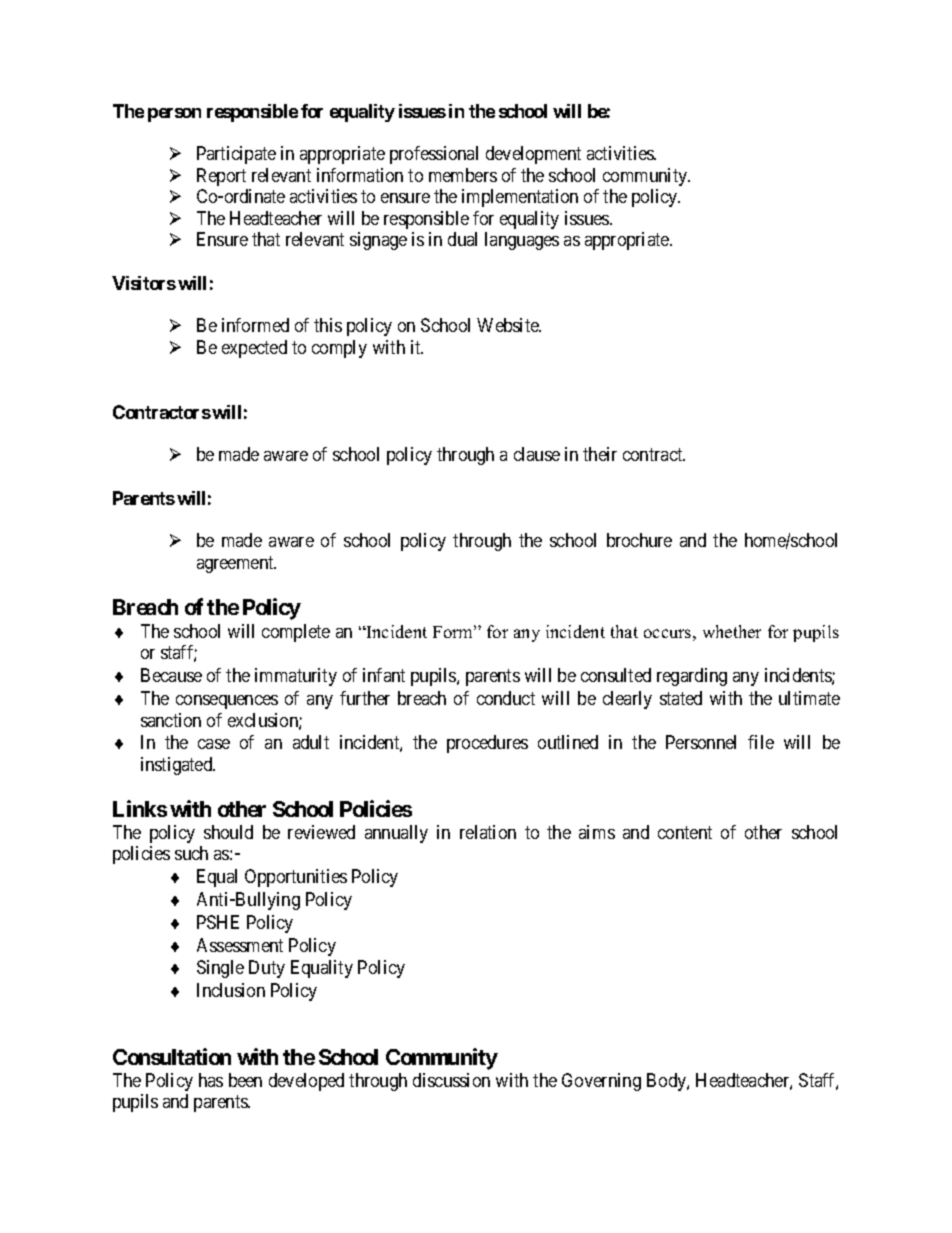 The height and width of the page is (1233, 952). I want to click on procedures, so click(487, 744).
